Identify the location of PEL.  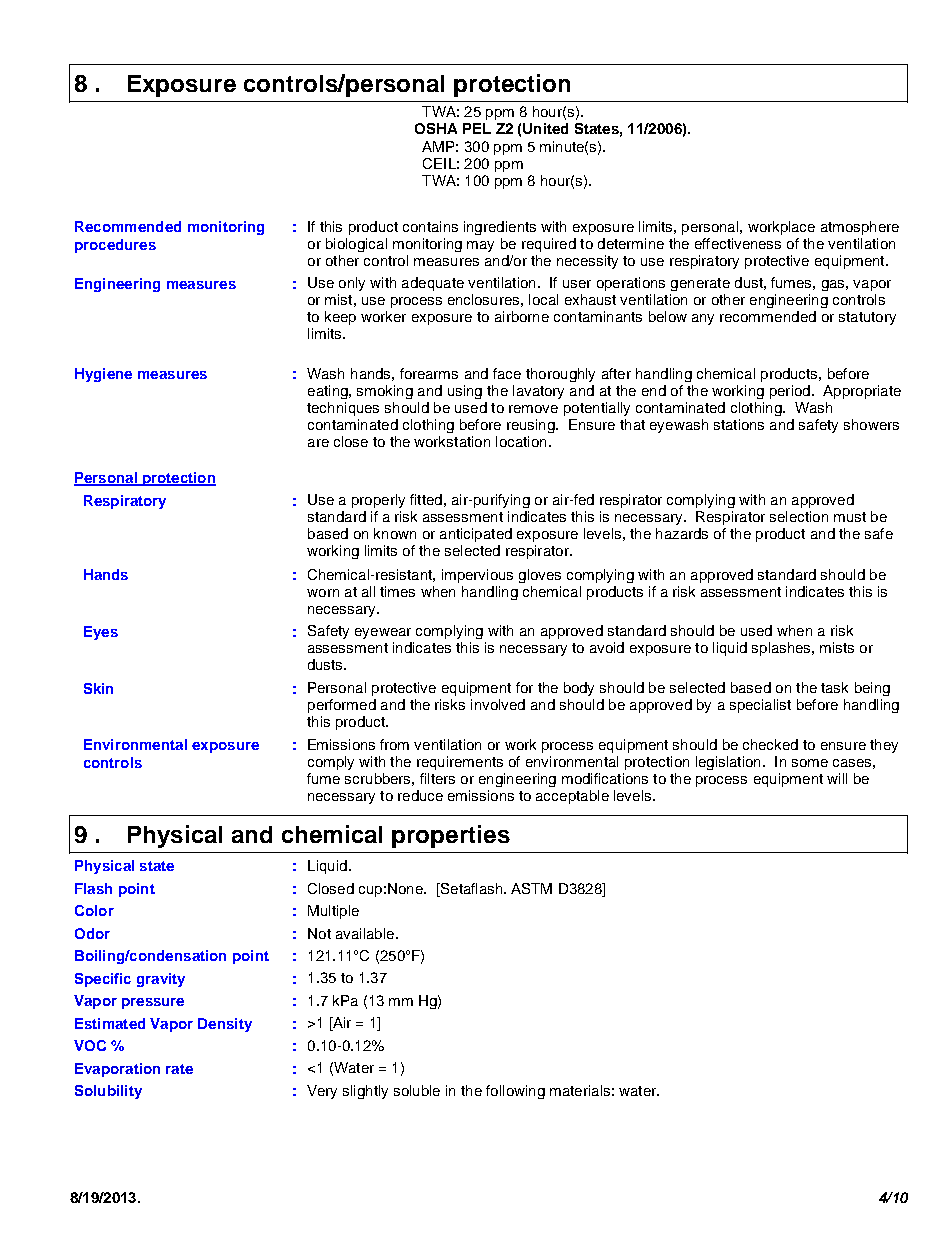
(477, 128).
